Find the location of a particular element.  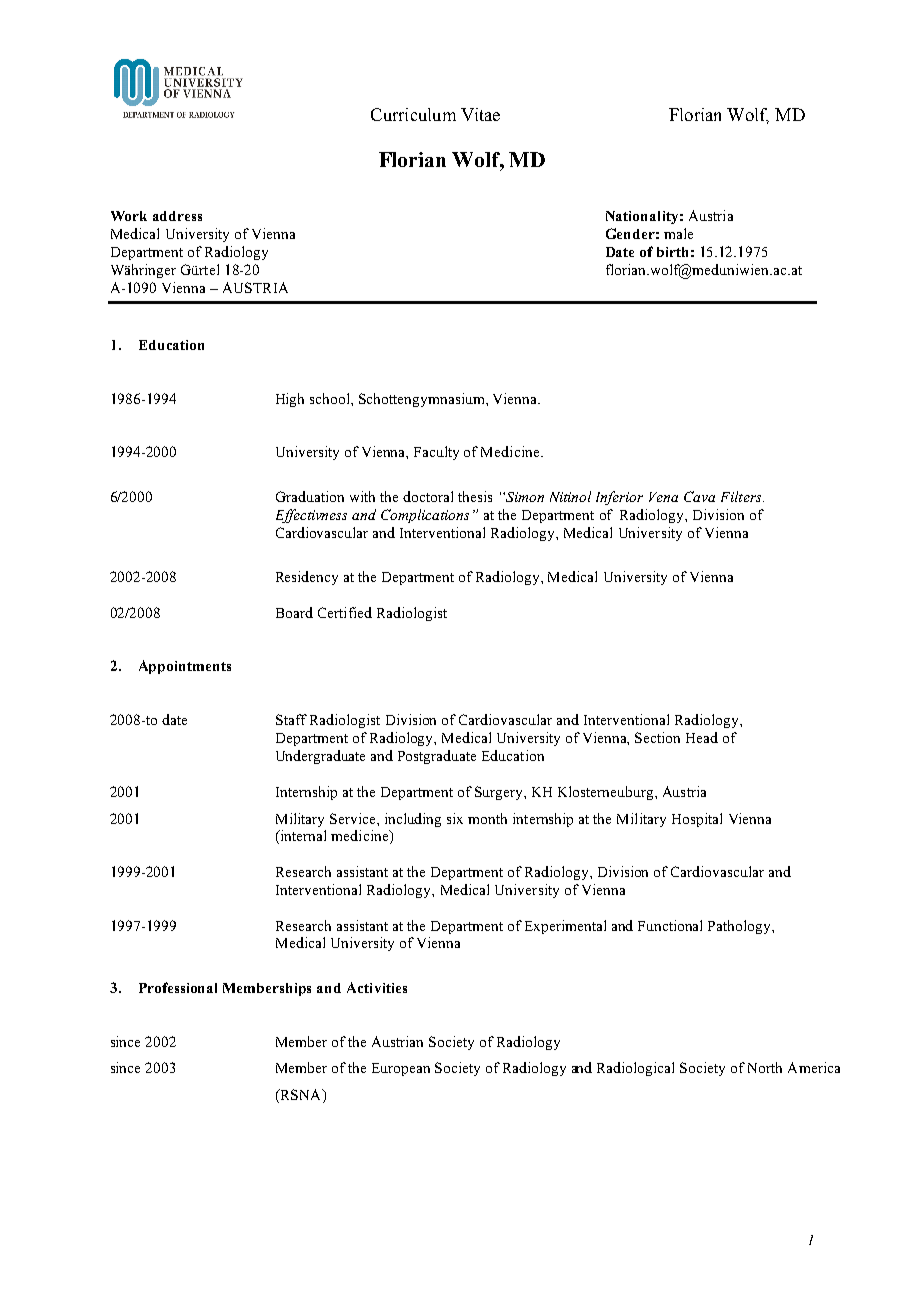

Professional is located at coordinates (178, 987).
